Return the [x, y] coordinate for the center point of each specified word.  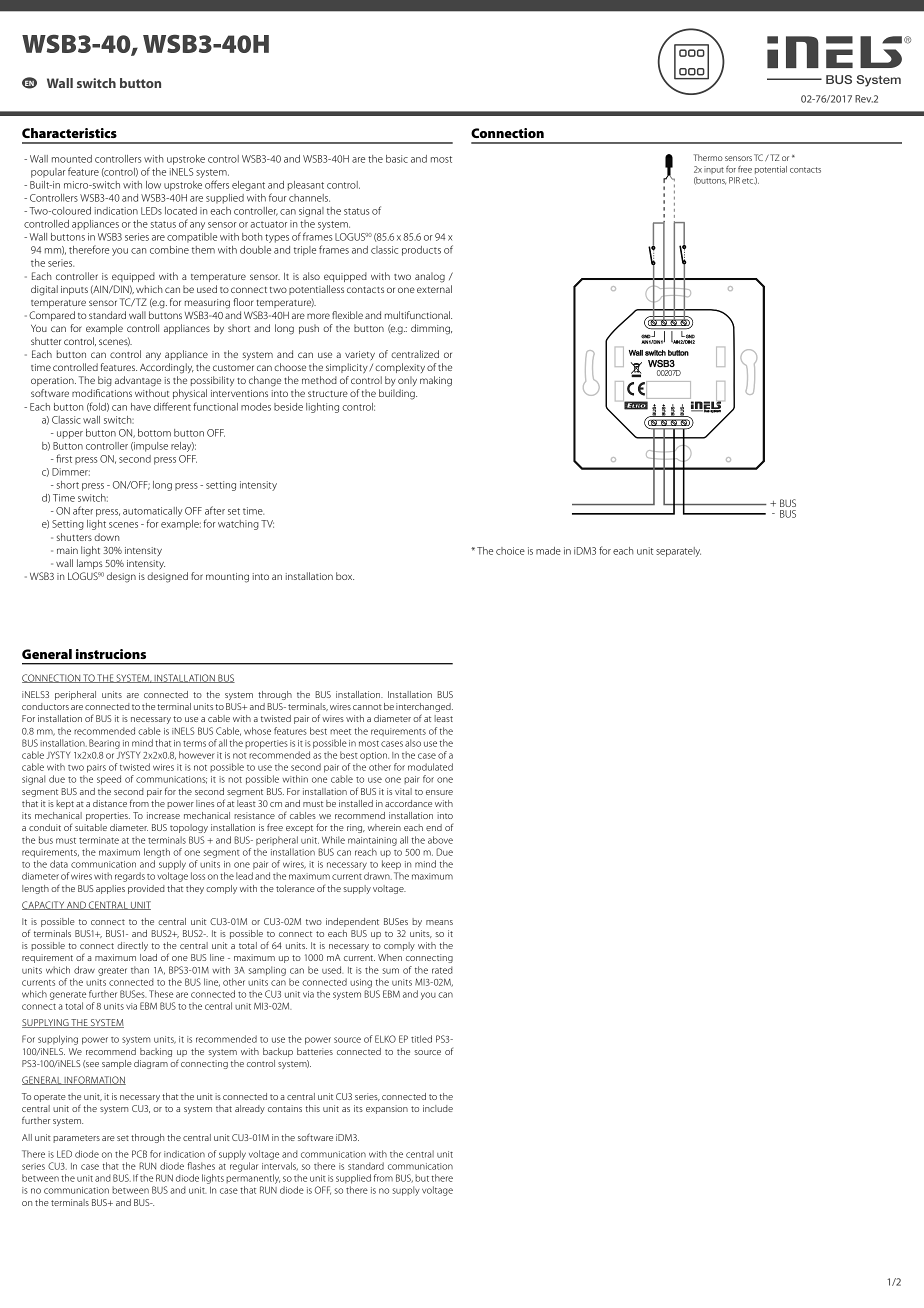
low [153, 185]
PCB [139, 1154]
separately [678, 552]
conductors [45, 706]
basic [397, 159]
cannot [367, 707]
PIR [734, 180]
